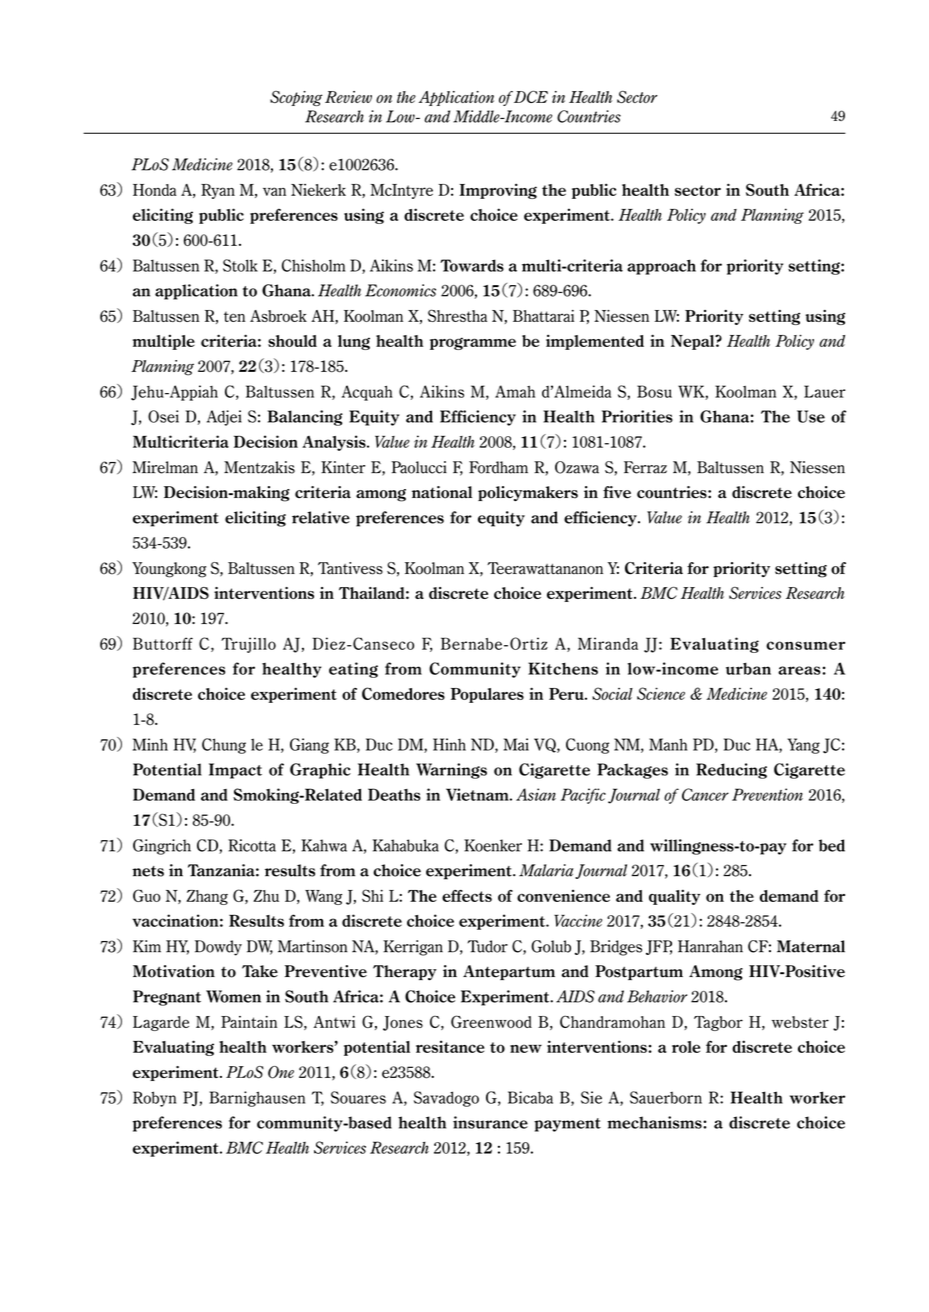 The image size is (929, 1312). I want to click on Warnings, so click(451, 771).
